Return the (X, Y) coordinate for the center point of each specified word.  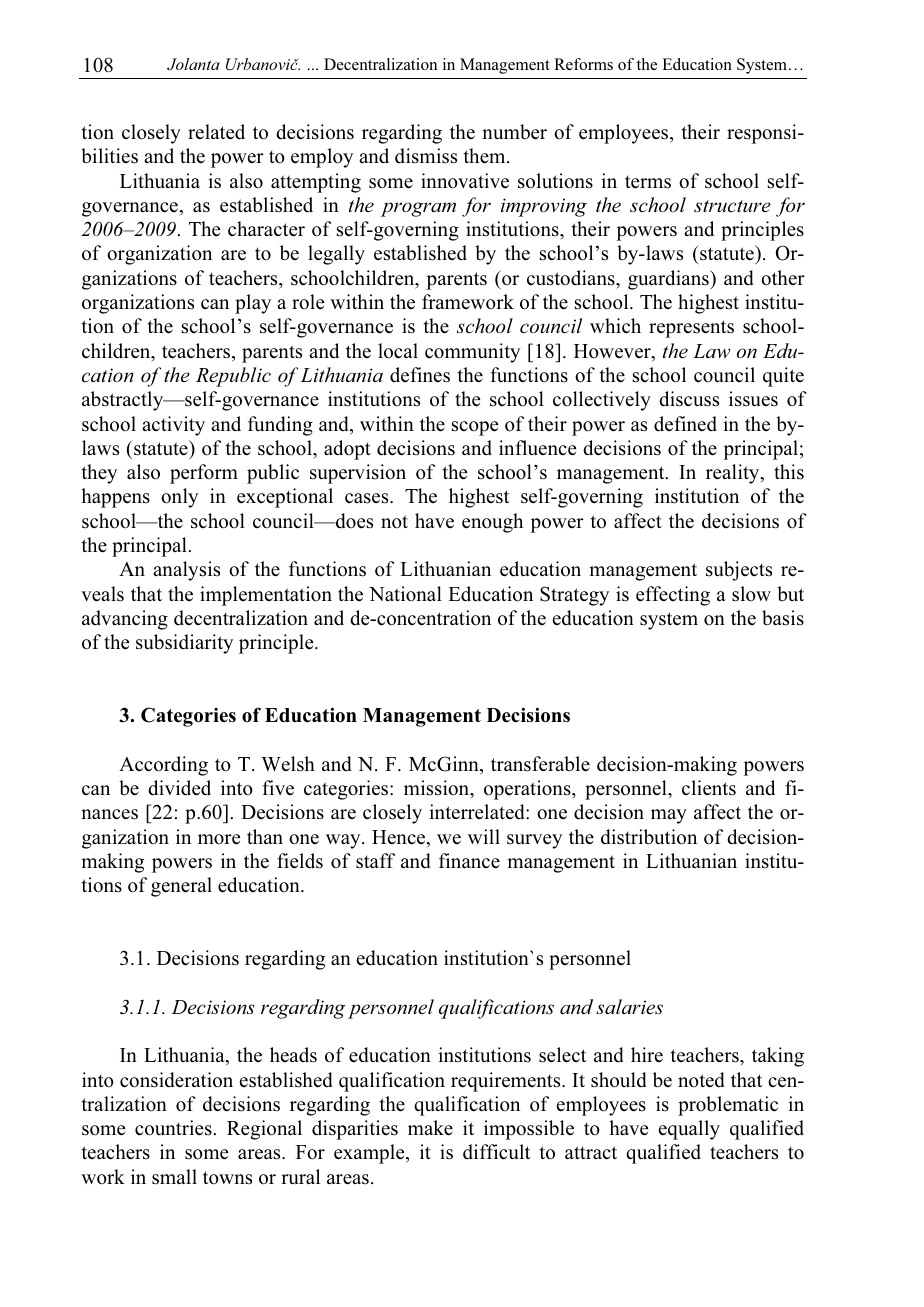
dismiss (426, 156)
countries (173, 1128)
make (430, 1128)
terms (648, 182)
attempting (316, 183)
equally (689, 1130)
